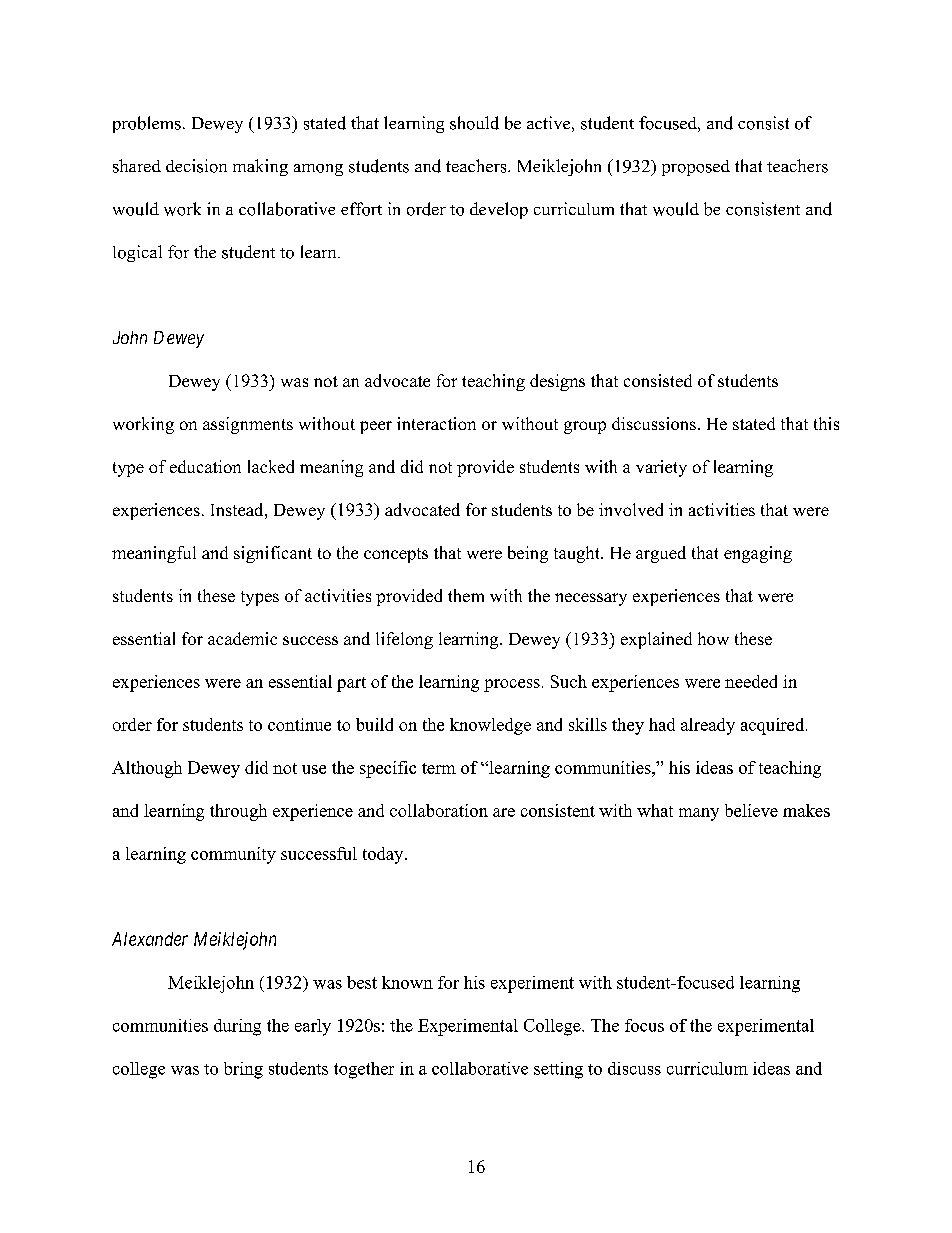 The width and height of the document is (952, 1233). I want to click on this, so click(826, 423).
